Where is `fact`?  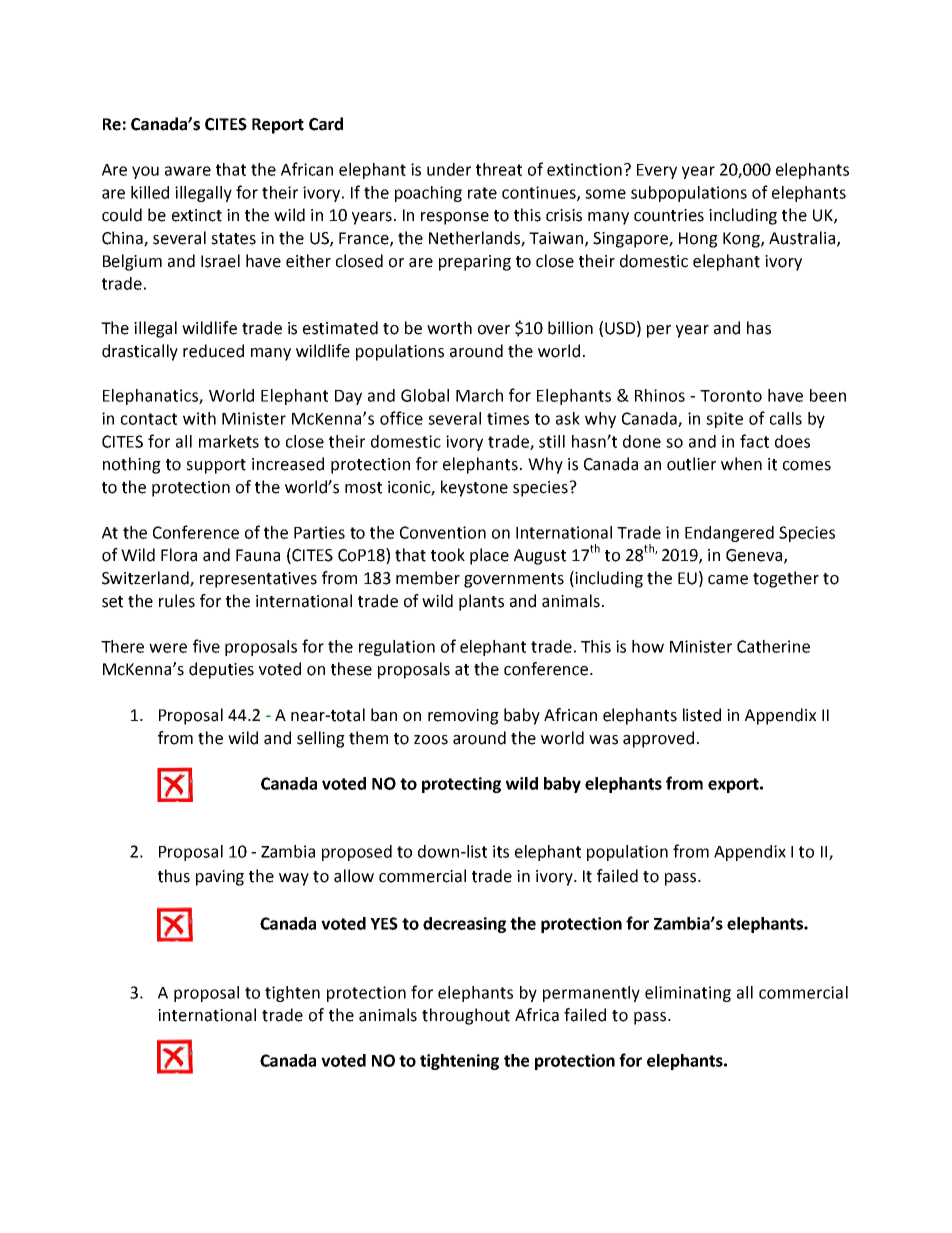 fact is located at coordinates (754, 441).
